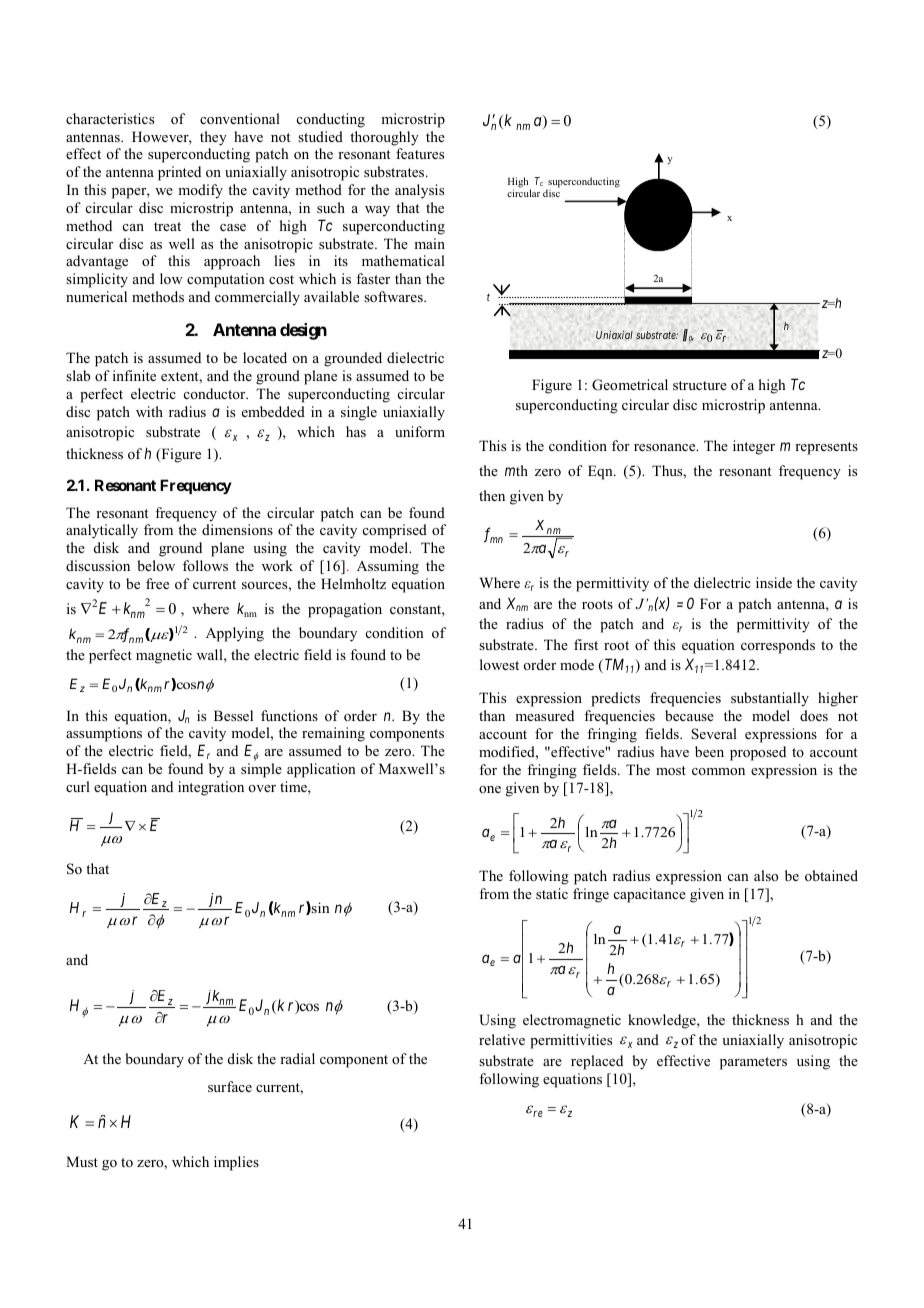 This document has height=1308, width=924. Describe the element at coordinates (420, 153) in the document. I see `features` at that location.
